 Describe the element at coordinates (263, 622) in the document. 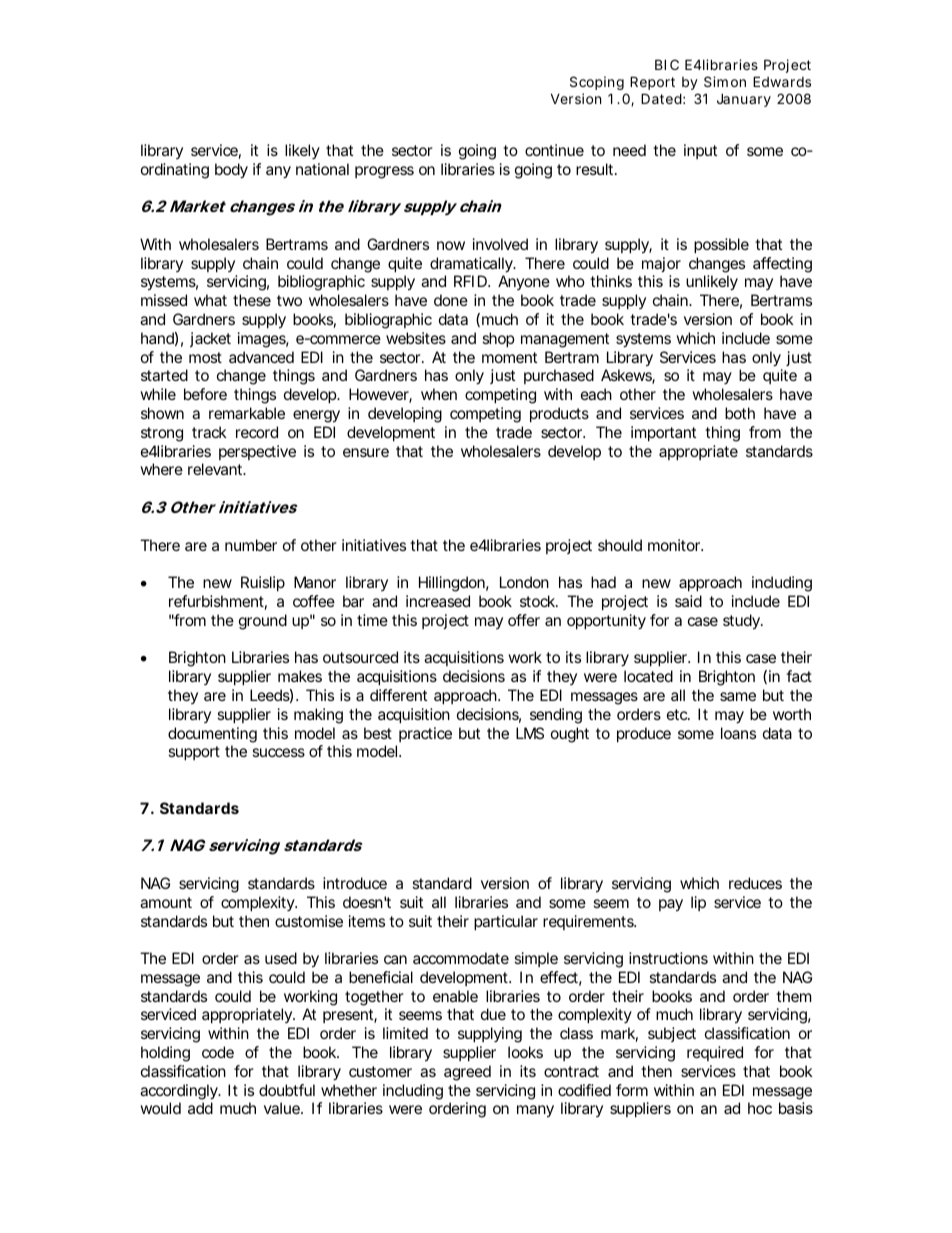

I see `ground` at that location.
